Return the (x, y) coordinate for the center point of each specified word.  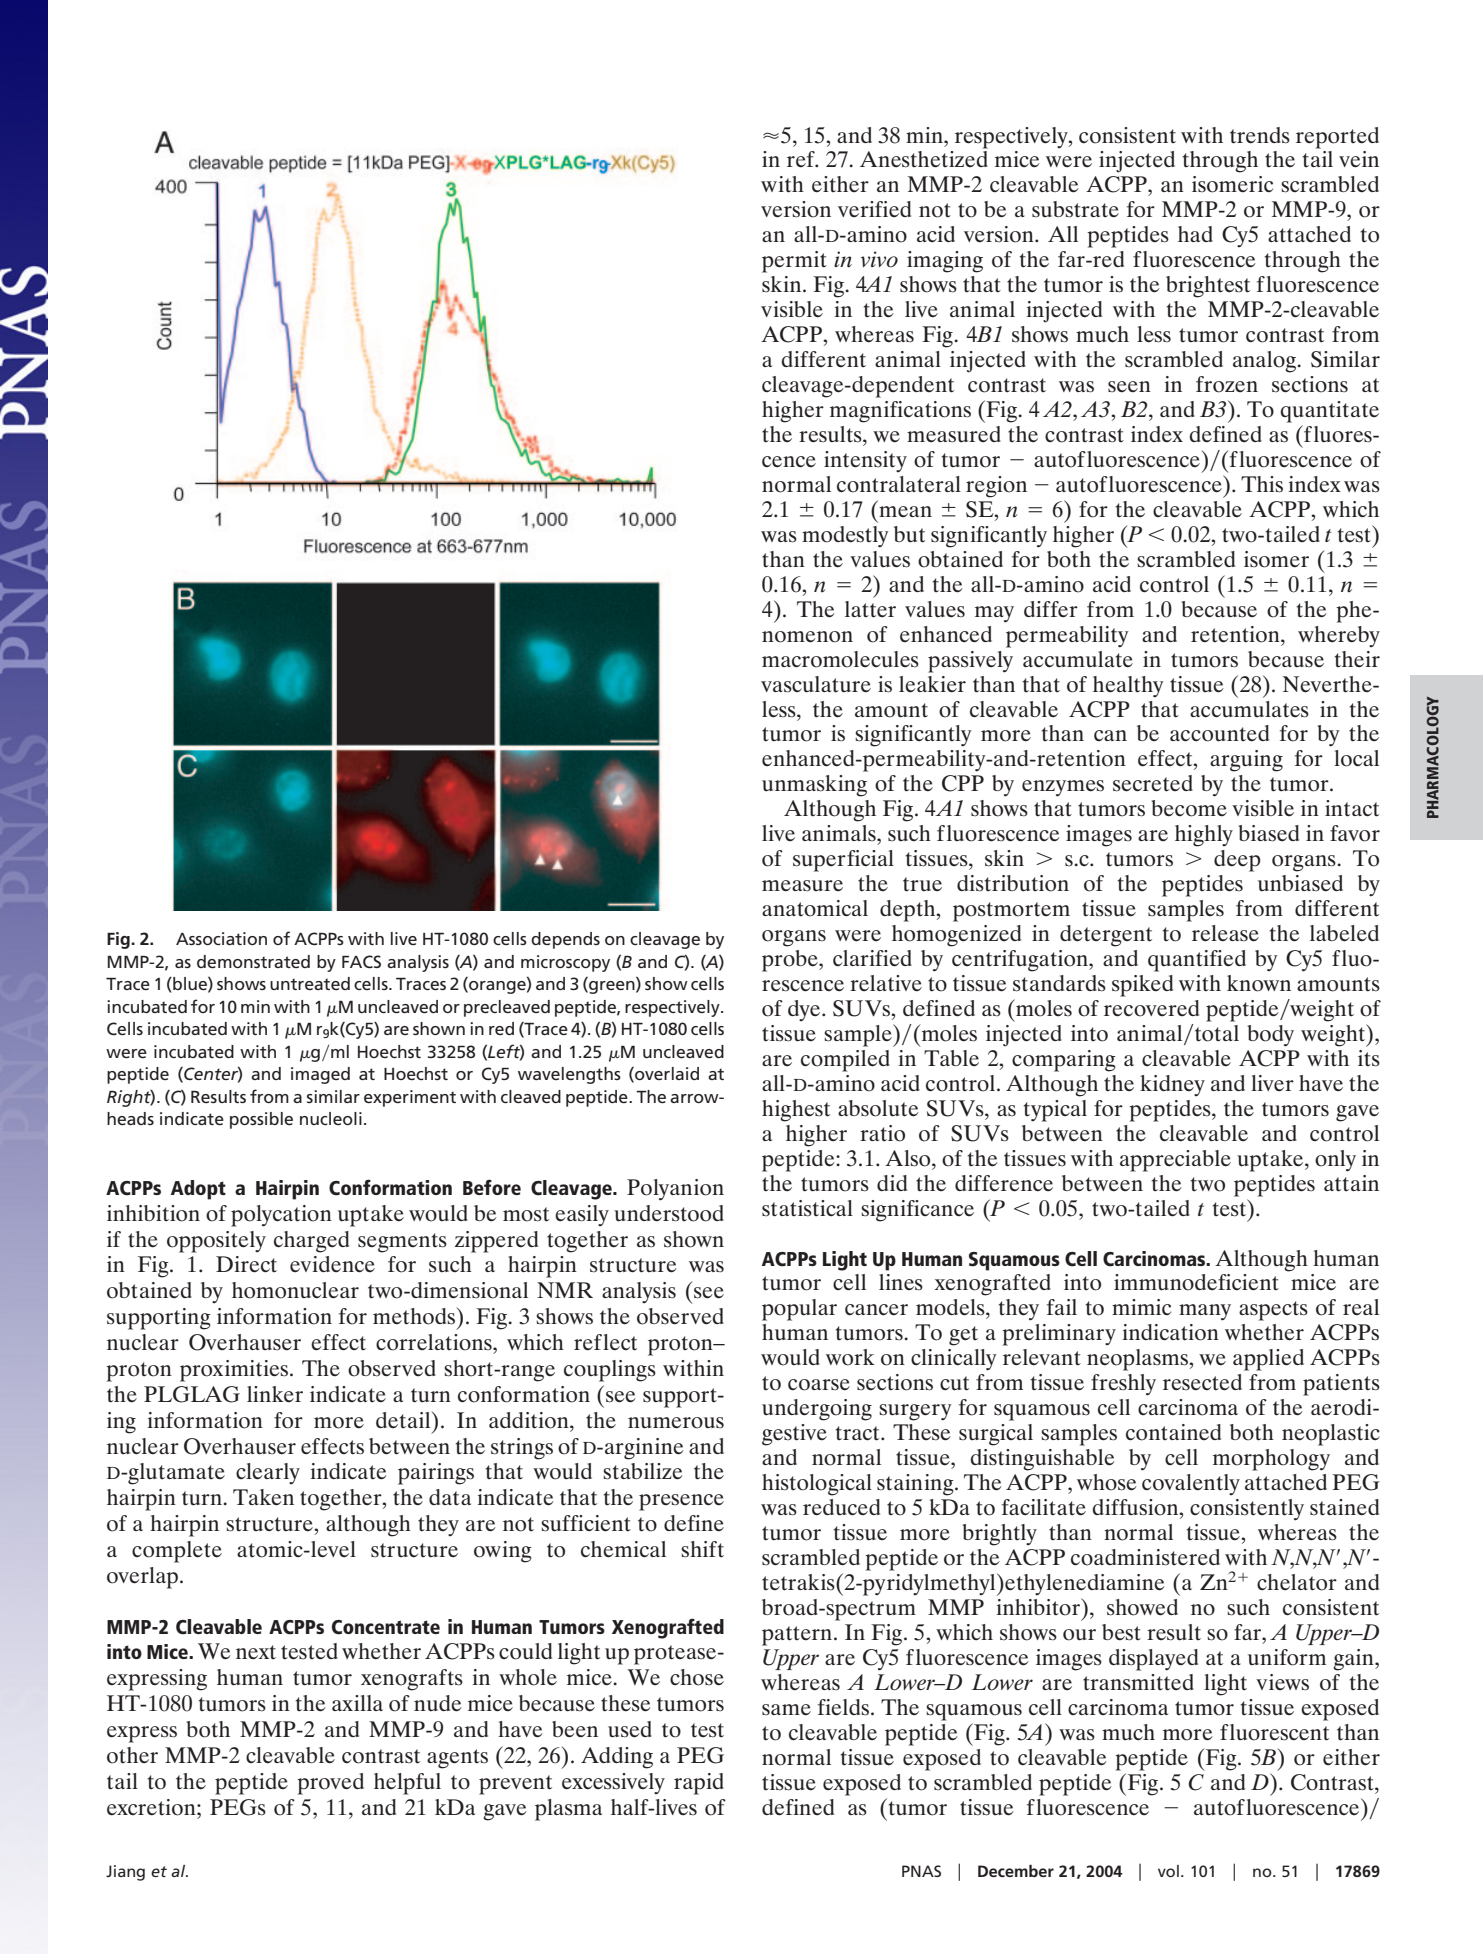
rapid (699, 1784)
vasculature (816, 684)
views (1282, 1682)
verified (874, 209)
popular (799, 1310)
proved (330, 1784)
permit (794, 262)
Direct (246, 1264)
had (1195, 234)
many (1205, 1312)
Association (221, 938)
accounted (1219, 733)
